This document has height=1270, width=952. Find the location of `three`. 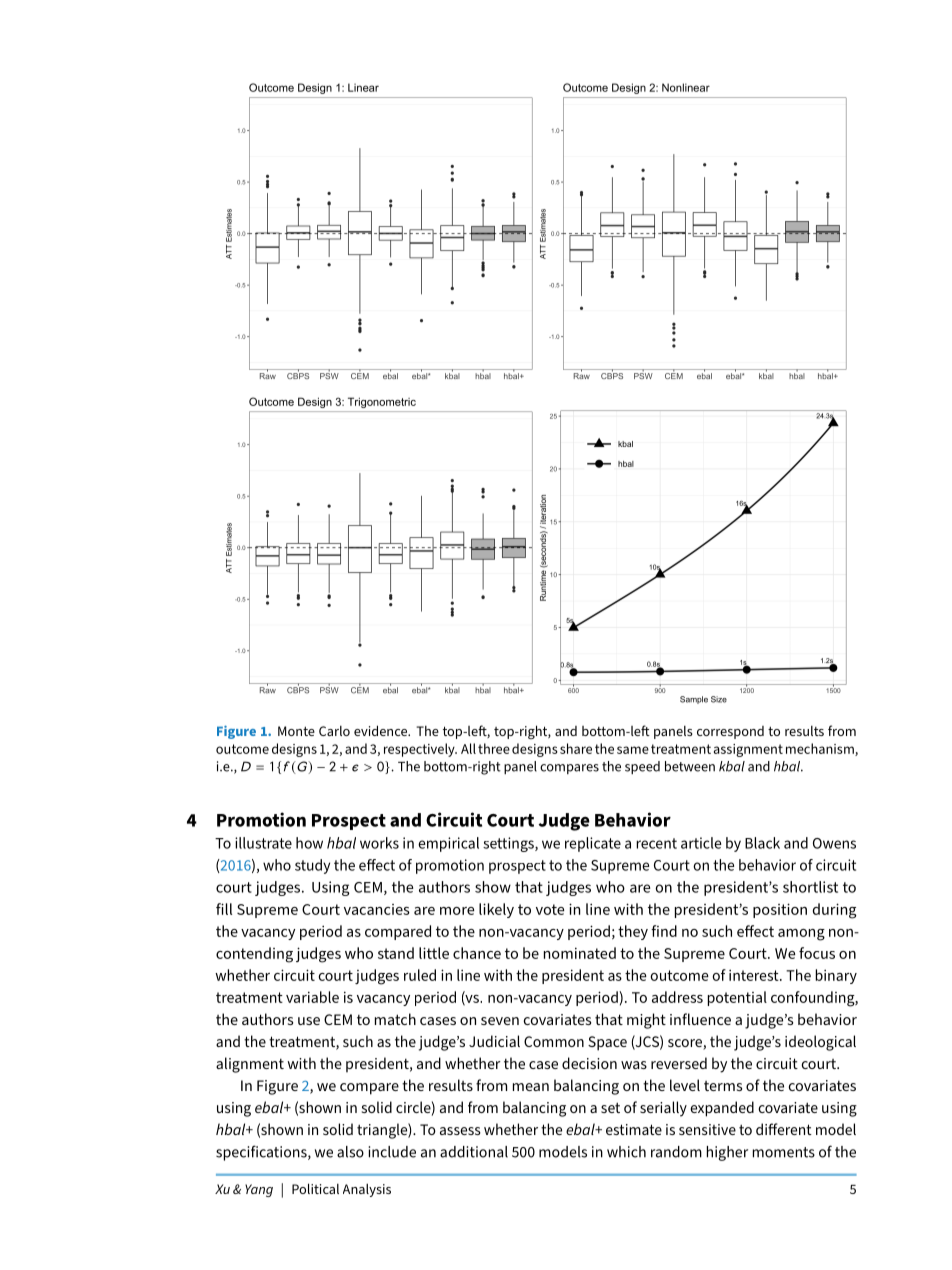

three is located at coordinates (494, 748).
